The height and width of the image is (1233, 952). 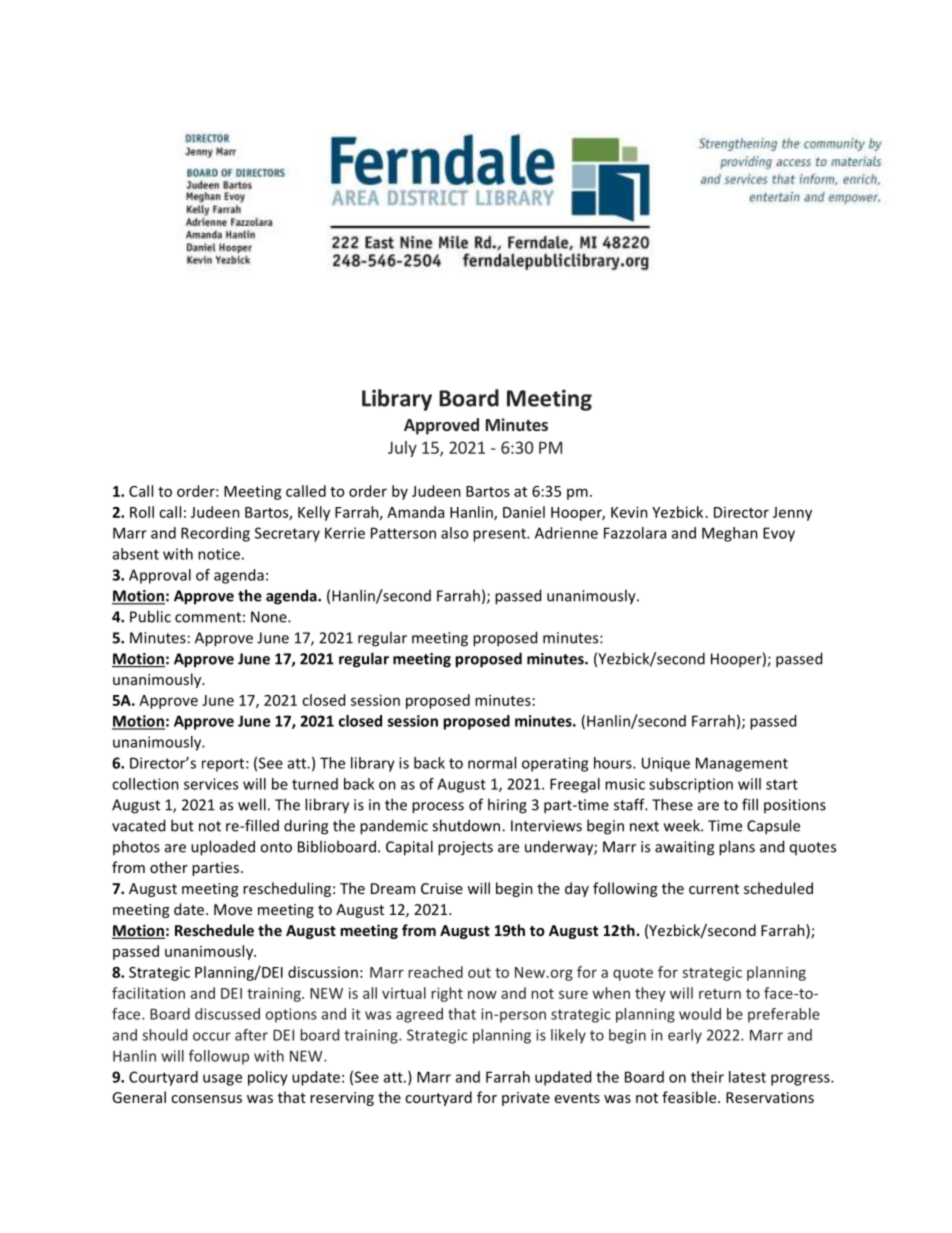 What do you see at coordinates (492, 763) in the image?
I see `normal` at bounding box center [492, 763].
